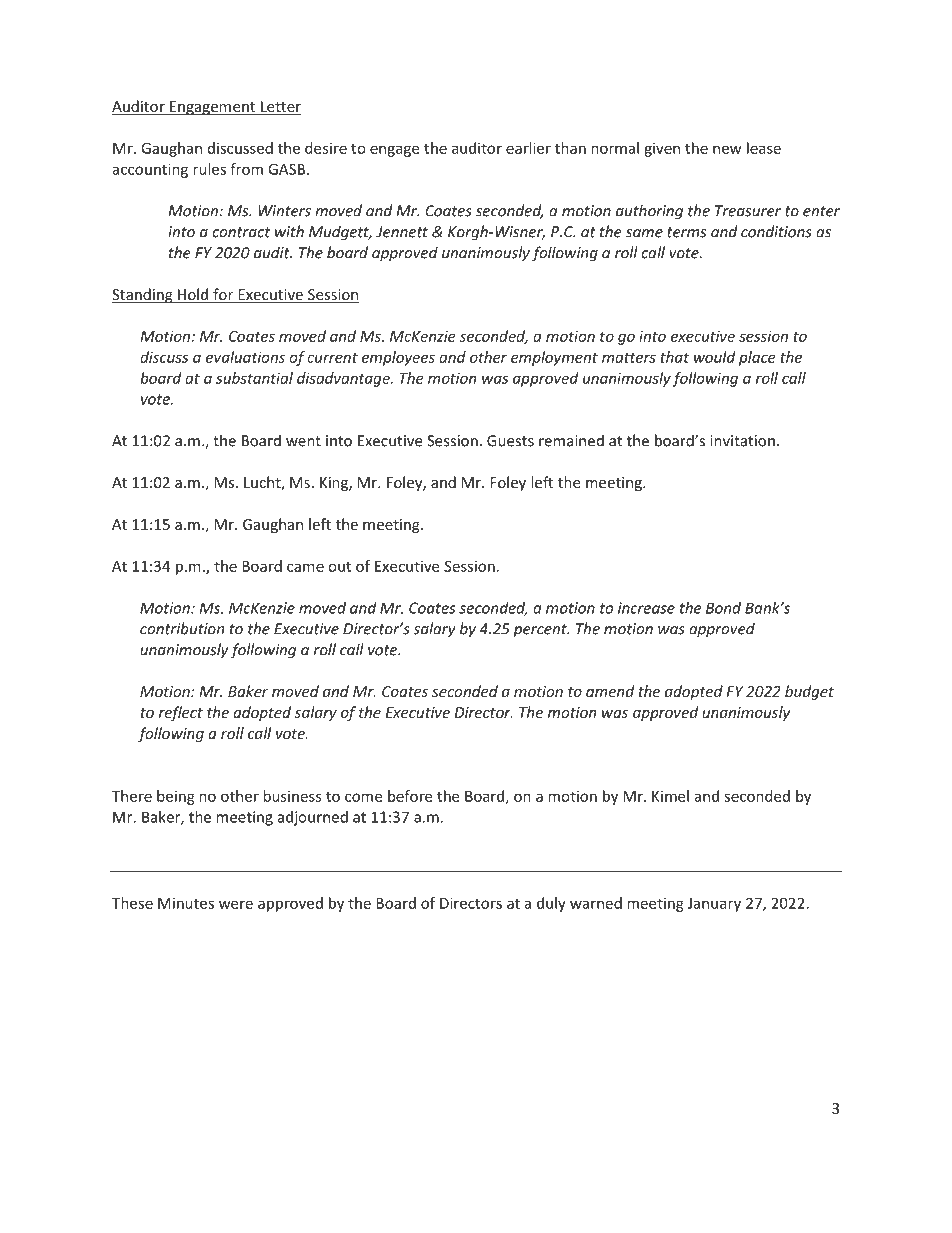 The image size is (952, 1233). Describe the element at coordinates (727, 149) in the document. I see `new` at that location.
